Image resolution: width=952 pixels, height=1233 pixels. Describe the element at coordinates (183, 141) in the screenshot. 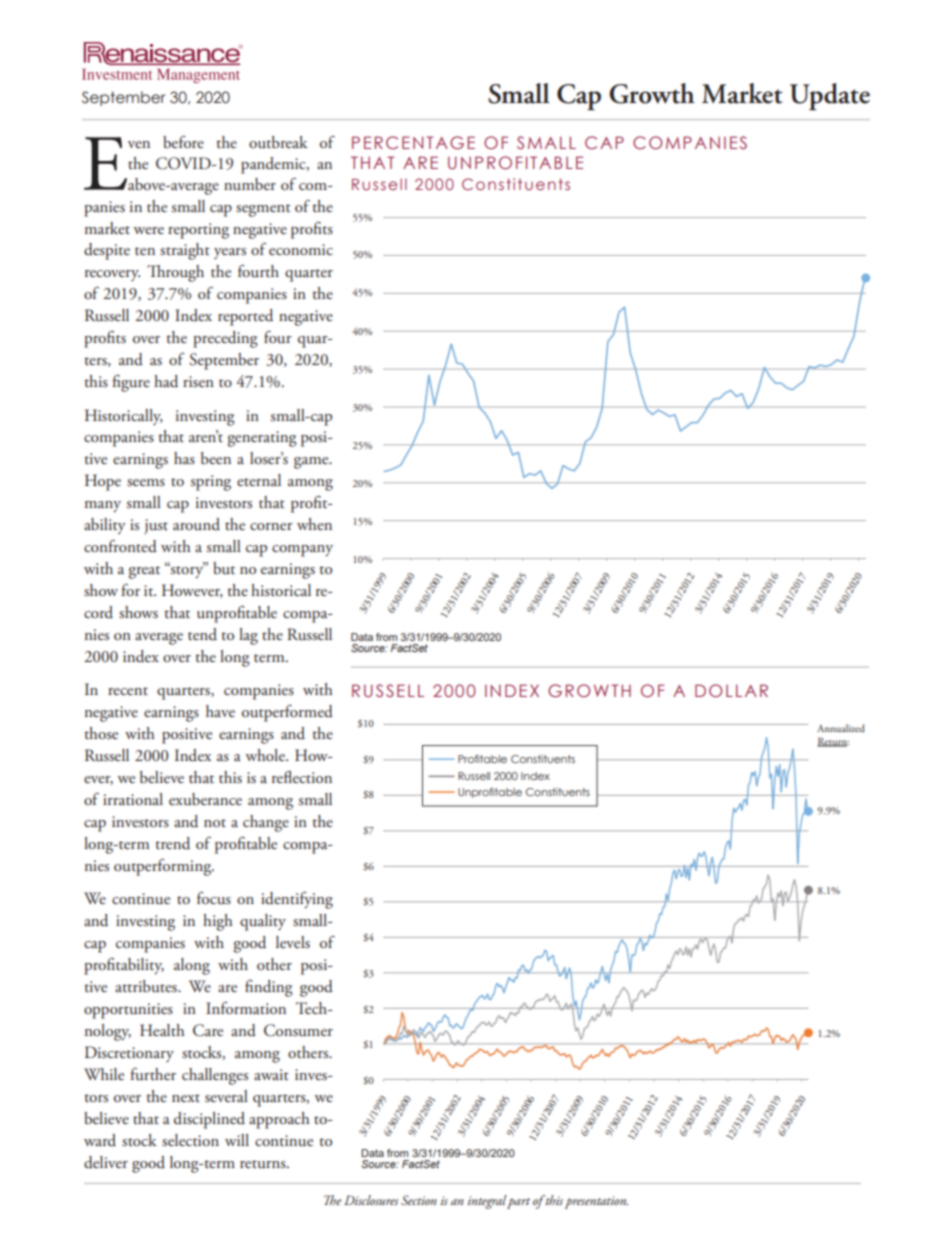

I see `before` at that location.
